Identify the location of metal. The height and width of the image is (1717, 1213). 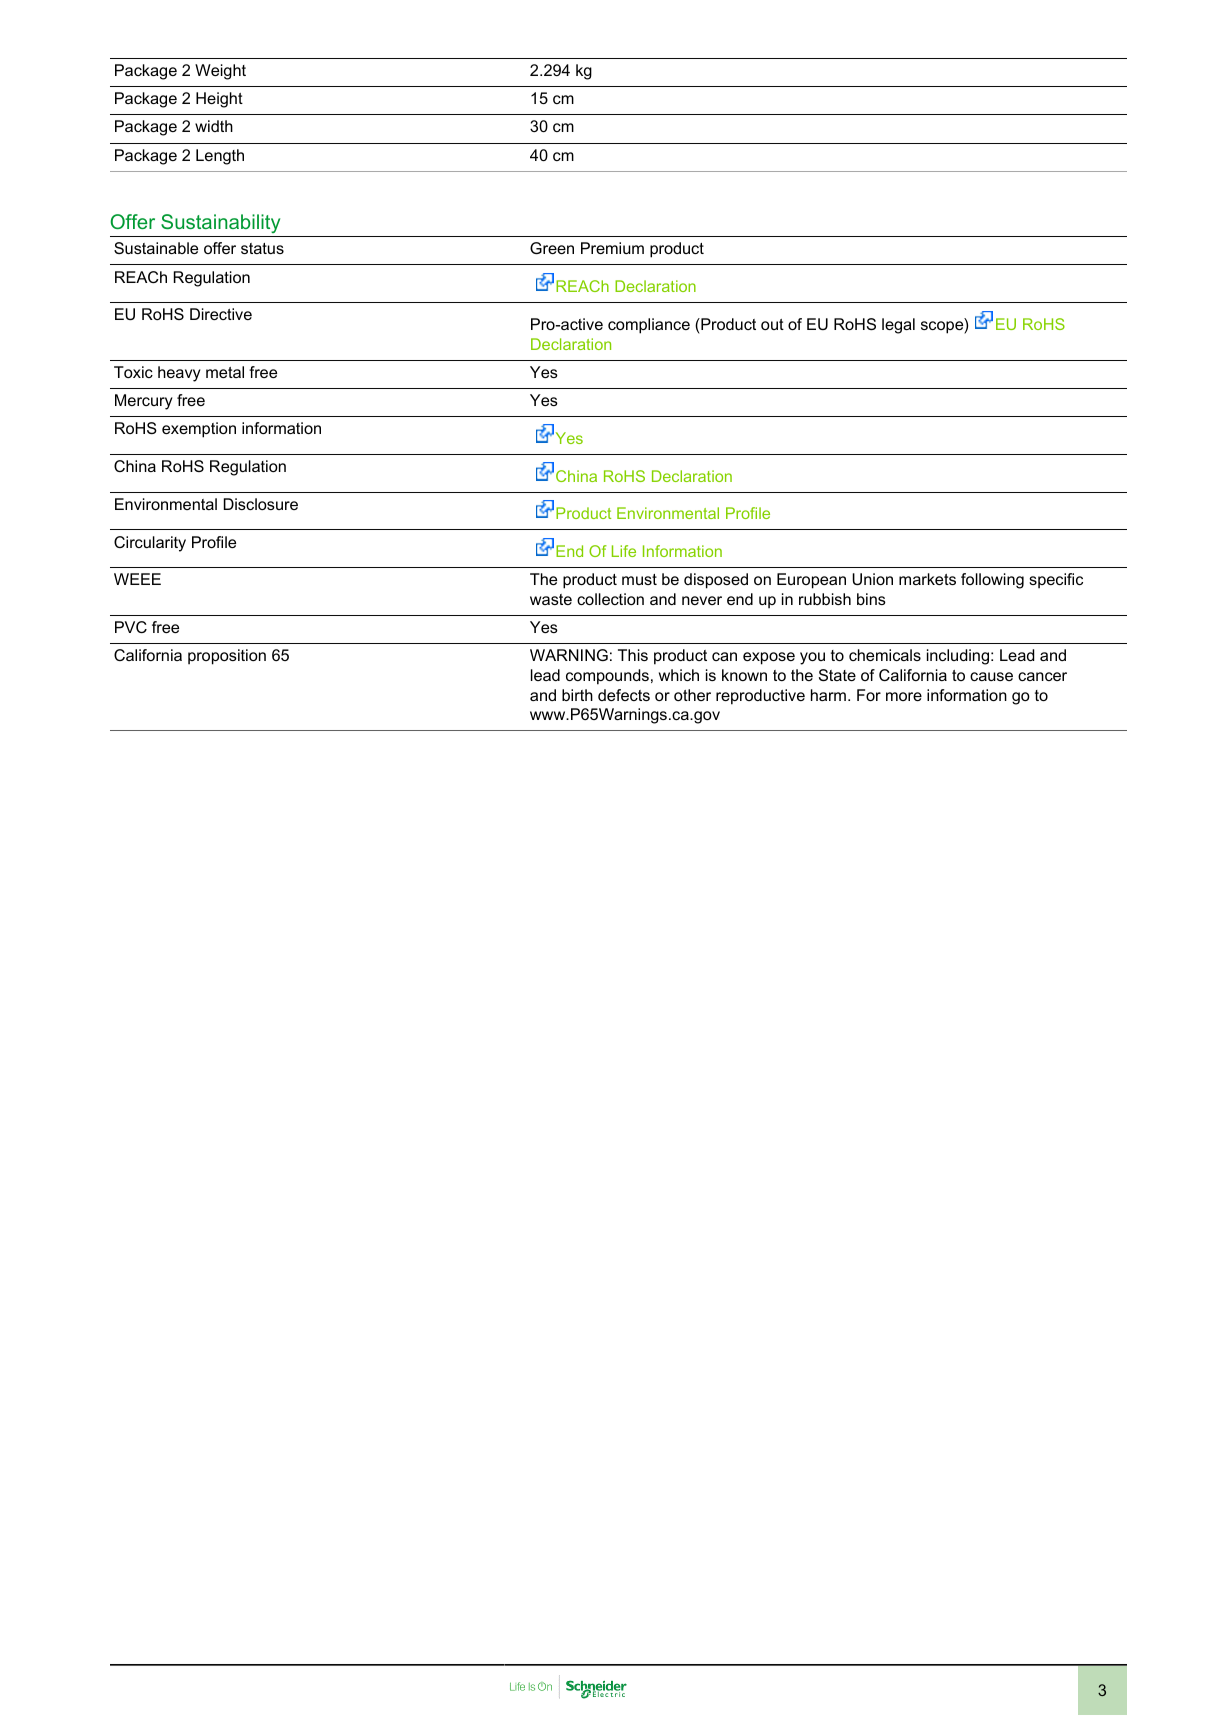
(225, 372).
